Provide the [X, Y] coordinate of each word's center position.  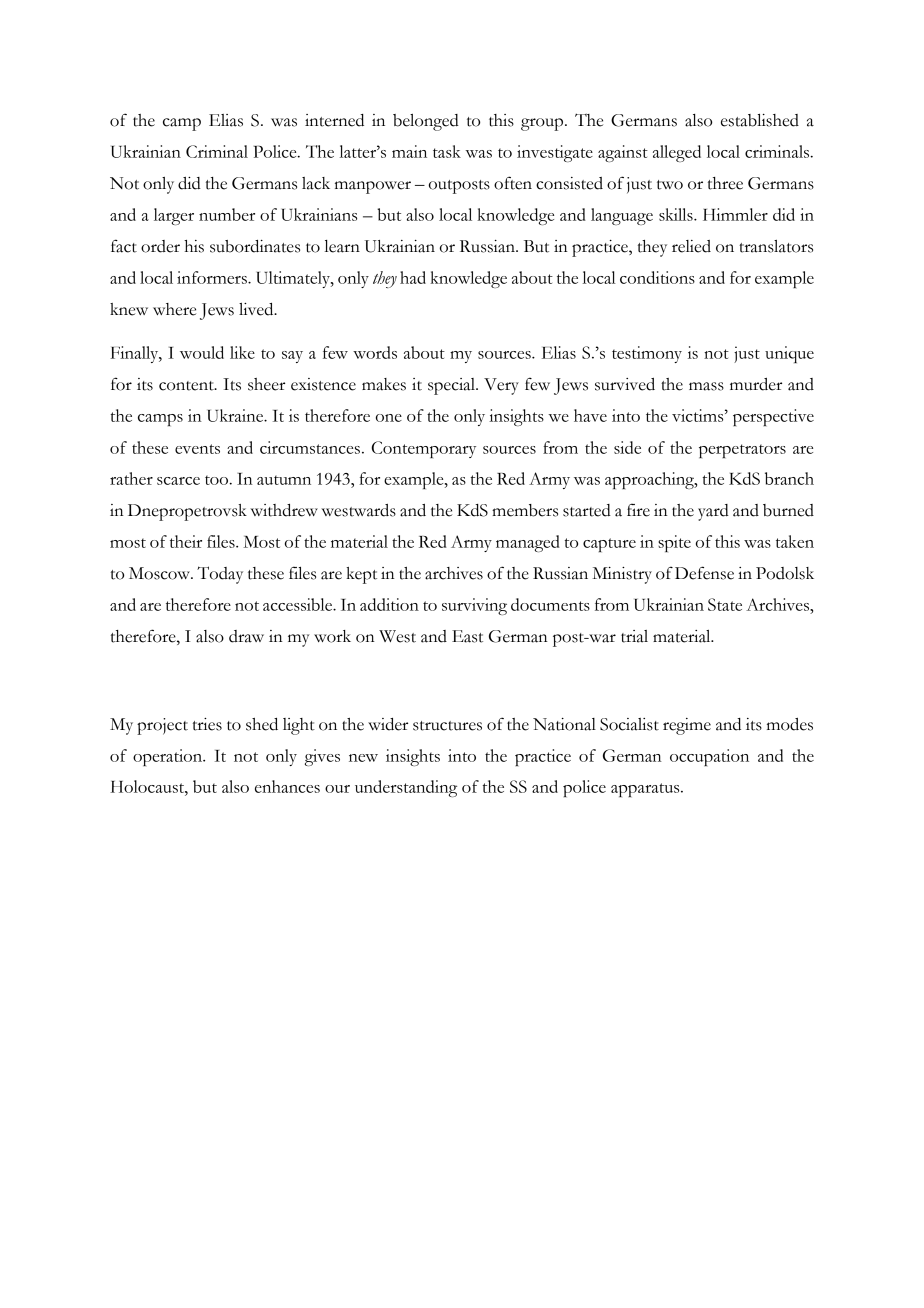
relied [691, 246]
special [452, 386]
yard [713, 512]
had [413, 277]
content [187, 386]
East [467, 636]
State [725, 604]
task [447, 151]
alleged [677, 153]
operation [169, 757]
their [186, 541]
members [525, 510]
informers [213, 277]
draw [246, 636]
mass [706, 386]
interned [334, 120]
